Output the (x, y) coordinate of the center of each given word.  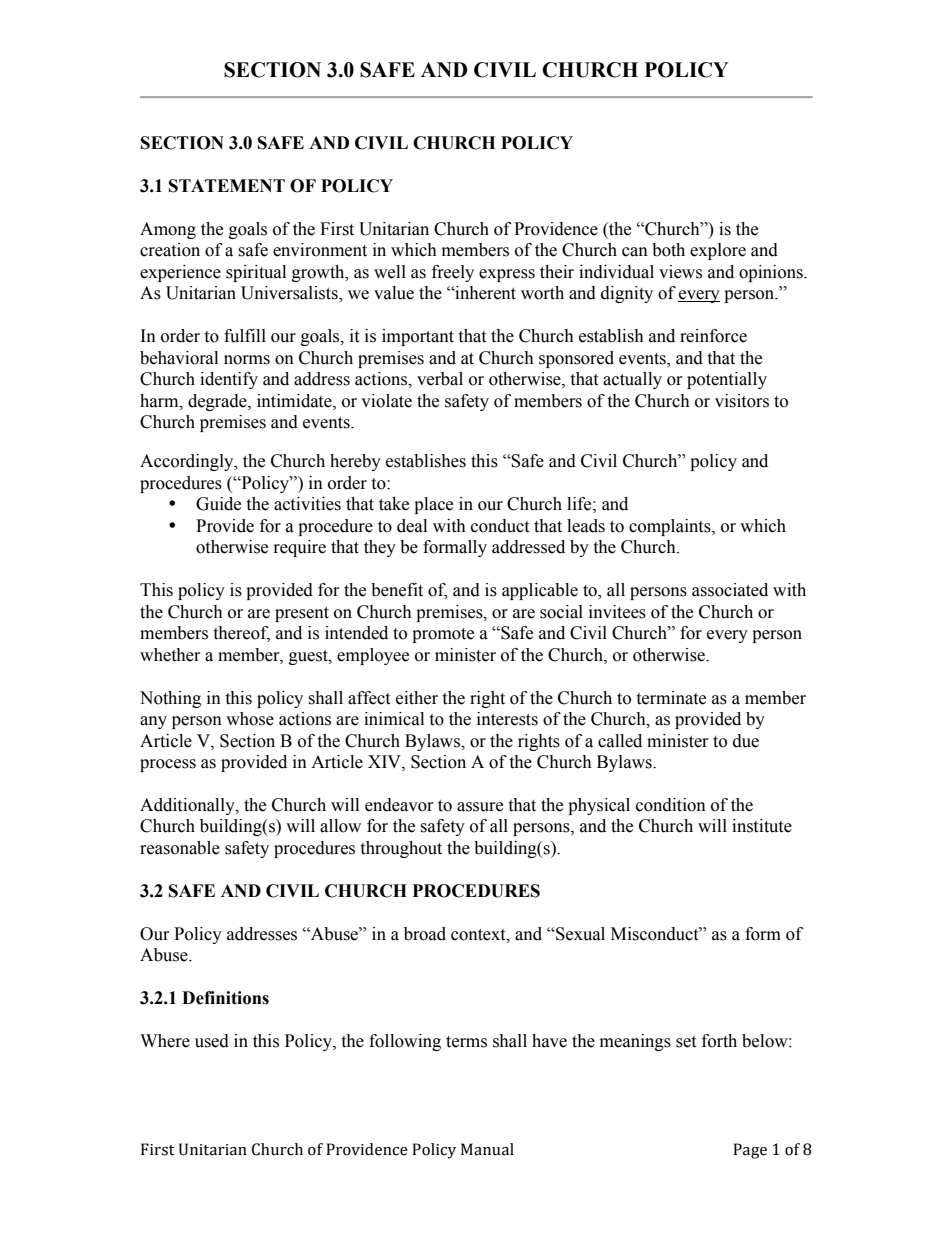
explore (718, 251)
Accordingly (188, 462)
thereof (241, 634)
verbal (440, 379)
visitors (742, 401)
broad (425, 934)
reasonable (180, 848)
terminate (671, 698)
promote (443, 635)
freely (453, 273)
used (212, 1041)
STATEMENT (227, 186)
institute (762, 826)
